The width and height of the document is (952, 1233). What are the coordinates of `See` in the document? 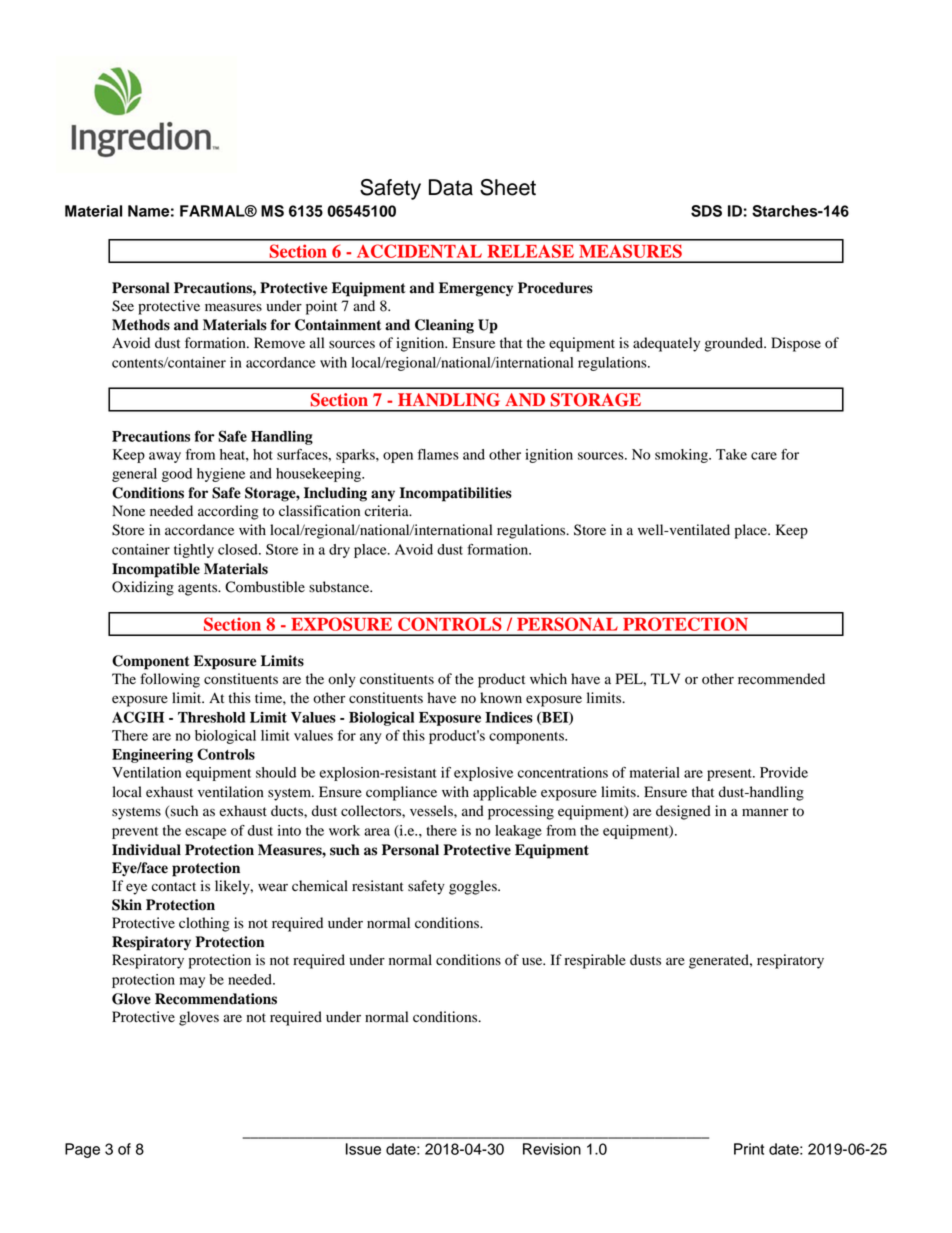 It's located at (123, 306).
